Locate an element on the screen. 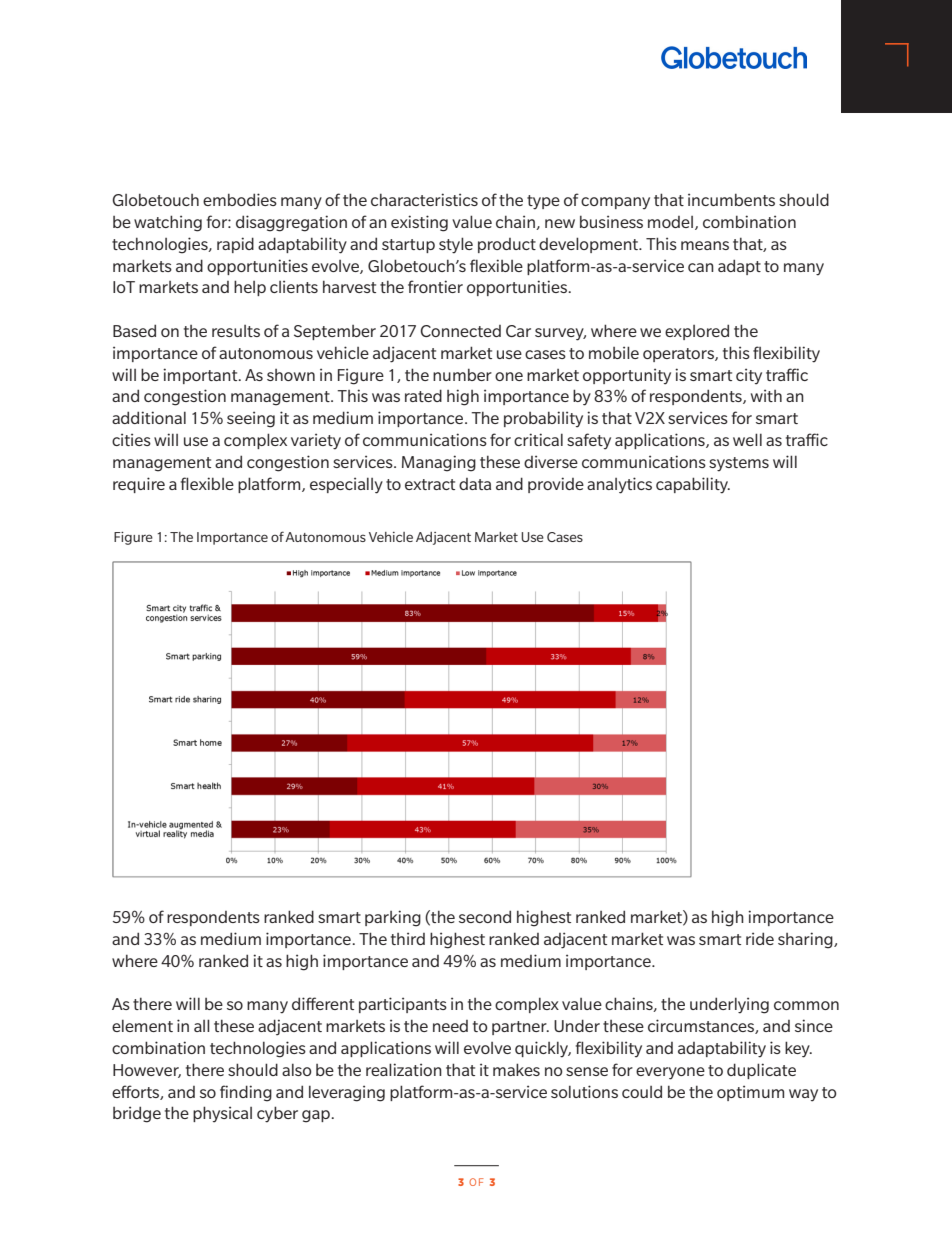 The height and width of the screenshot is (1233, 952). with is located at coordinates (766, 395).
